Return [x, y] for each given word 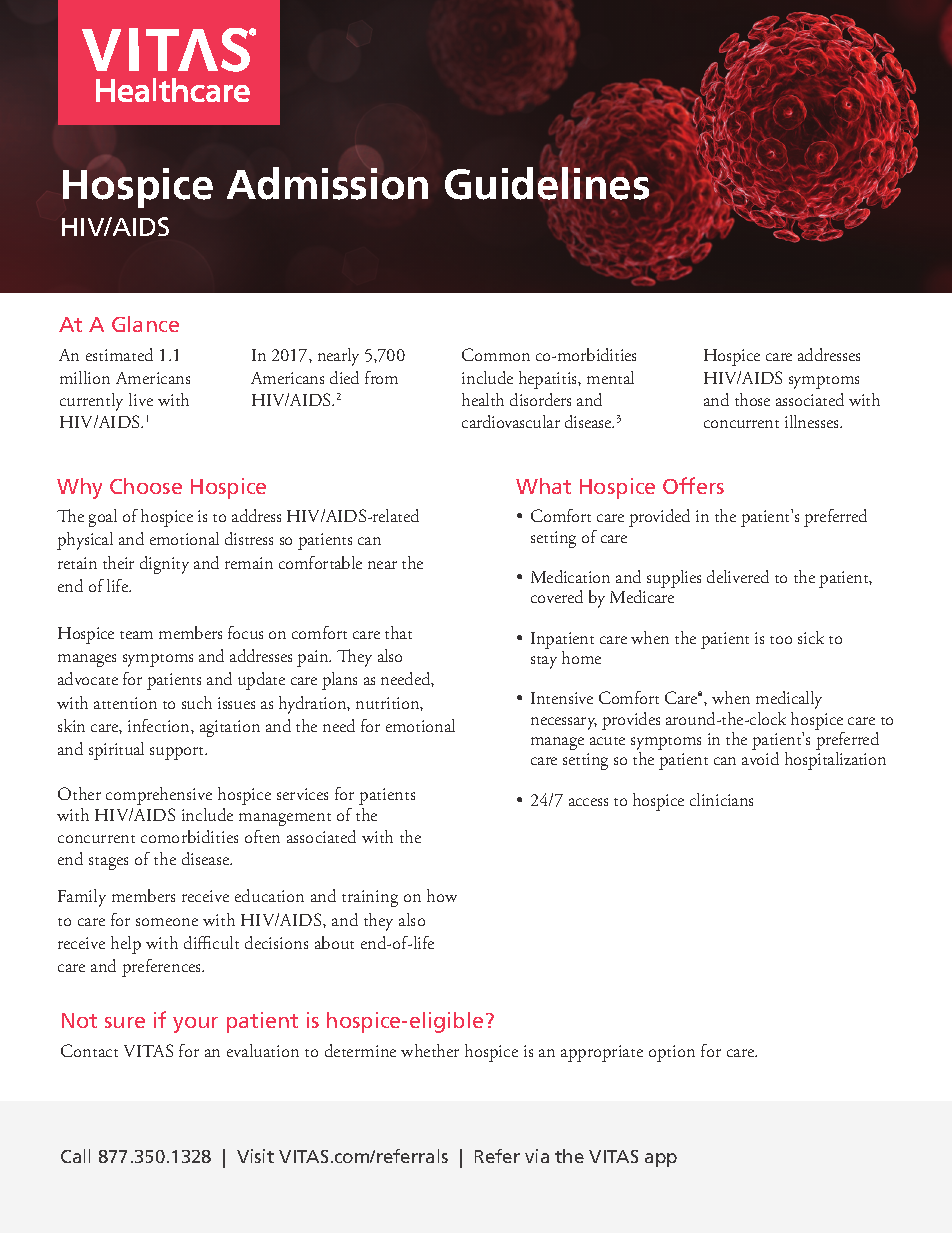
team [136, 635]
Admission [327, 183]
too [781, 640]
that [398, 632]
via [537, 1156]
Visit [255, 1156]
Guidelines [547, 183]
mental [610, 377]
